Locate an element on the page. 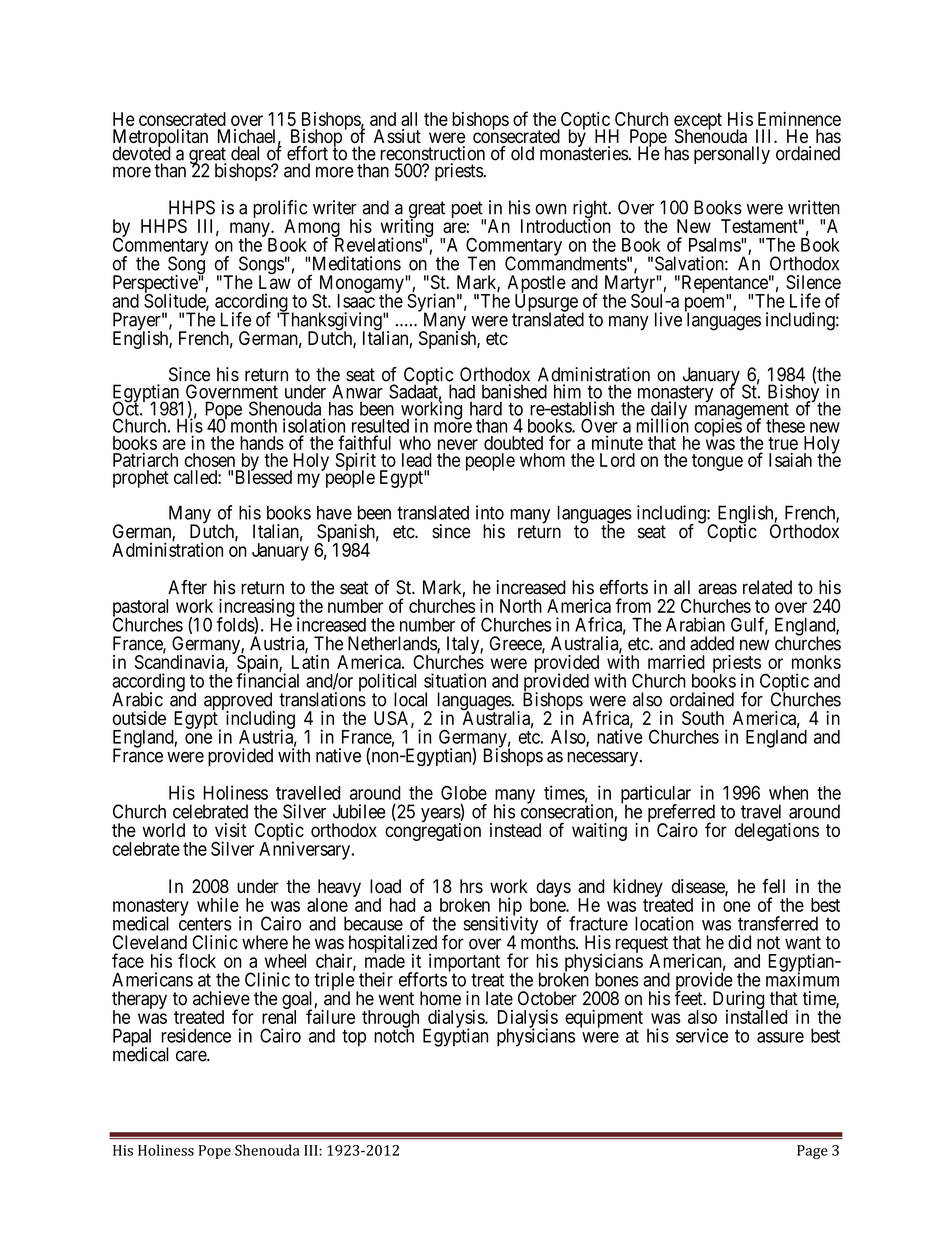  reconstruction is located at coordinates (432, 153).
